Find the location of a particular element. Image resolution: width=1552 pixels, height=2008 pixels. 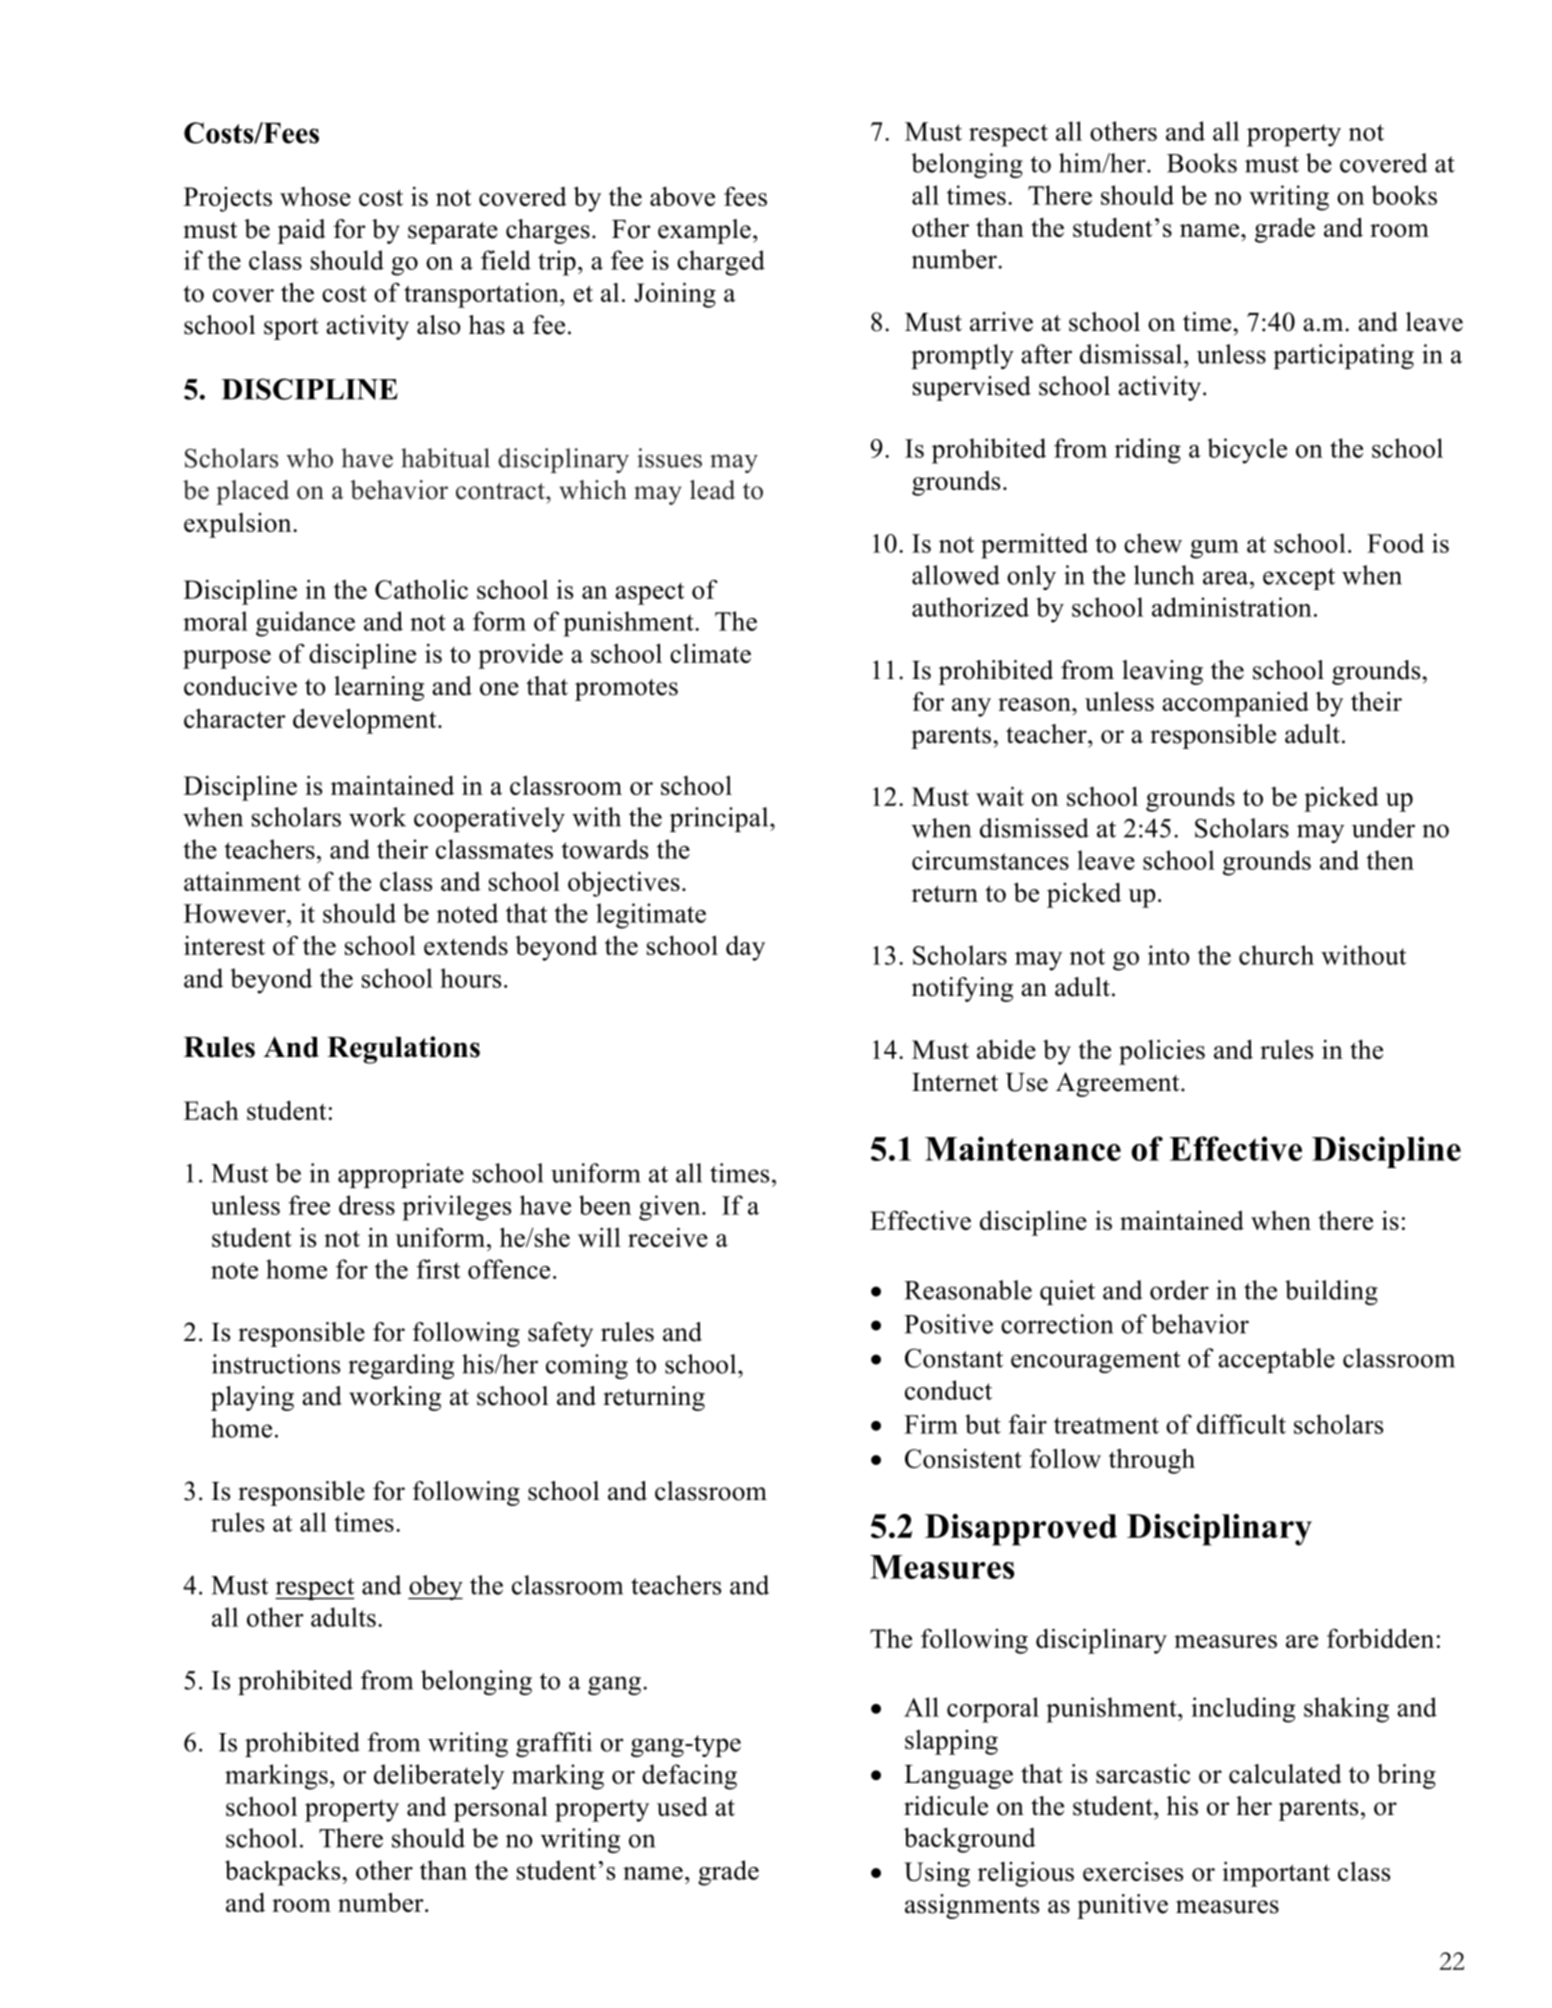

acceptable is located at coordinates (1276, 1360).
